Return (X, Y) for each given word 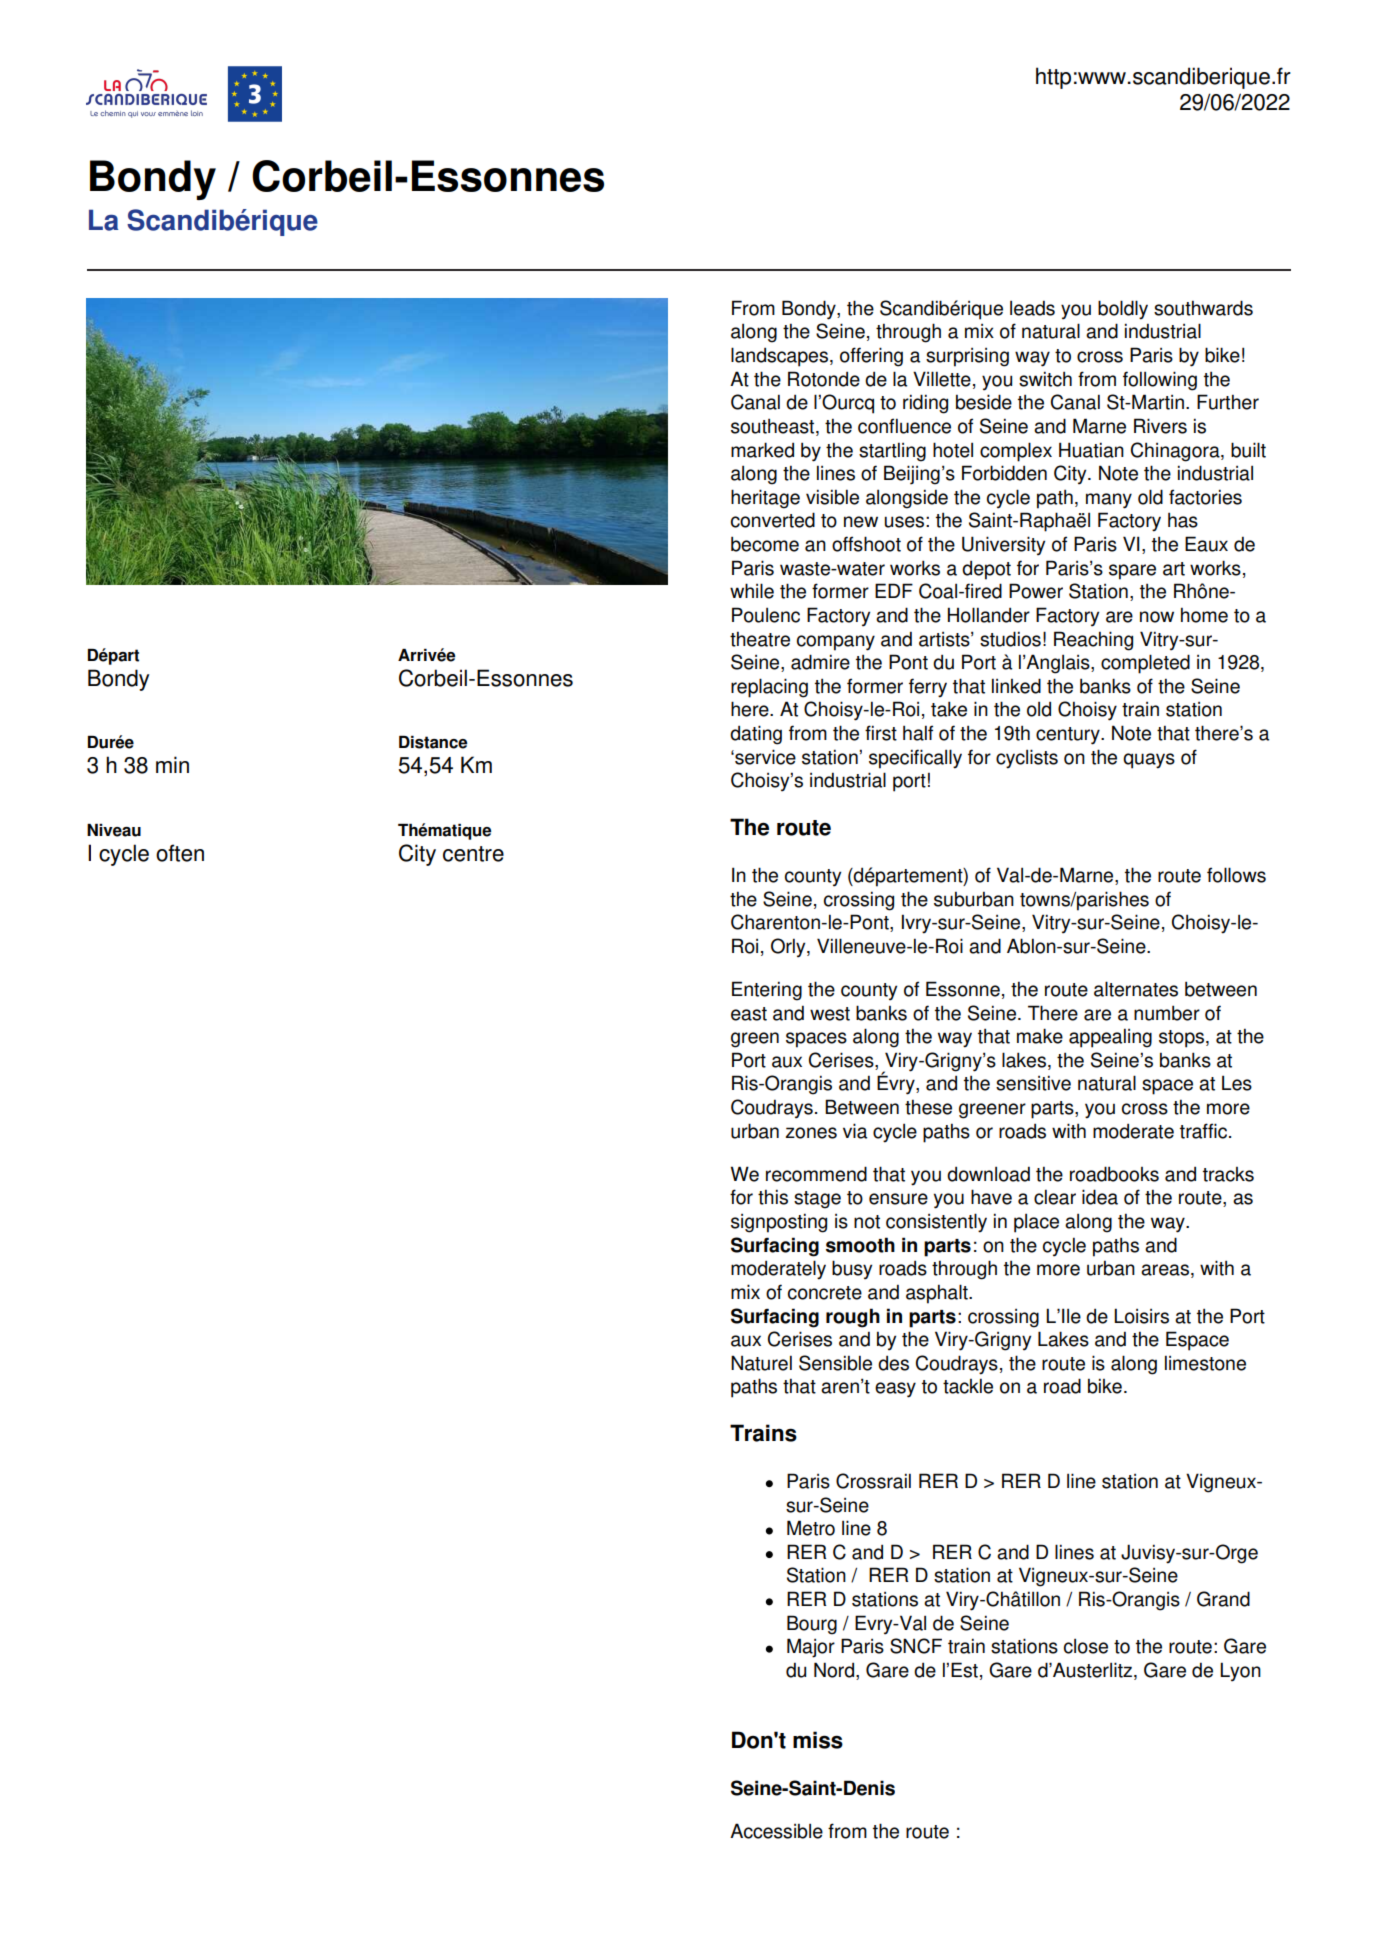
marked (762, 450)
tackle (968, 1386)
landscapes (779, 357)
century (1069, 736)
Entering (767, 991)
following (1160, 381)
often (180, 853)
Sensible (835, 1363)
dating (756, 735)
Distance (433, 742)
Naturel (761, 1363)
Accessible (776, 1831)
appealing (1110, 1038)
